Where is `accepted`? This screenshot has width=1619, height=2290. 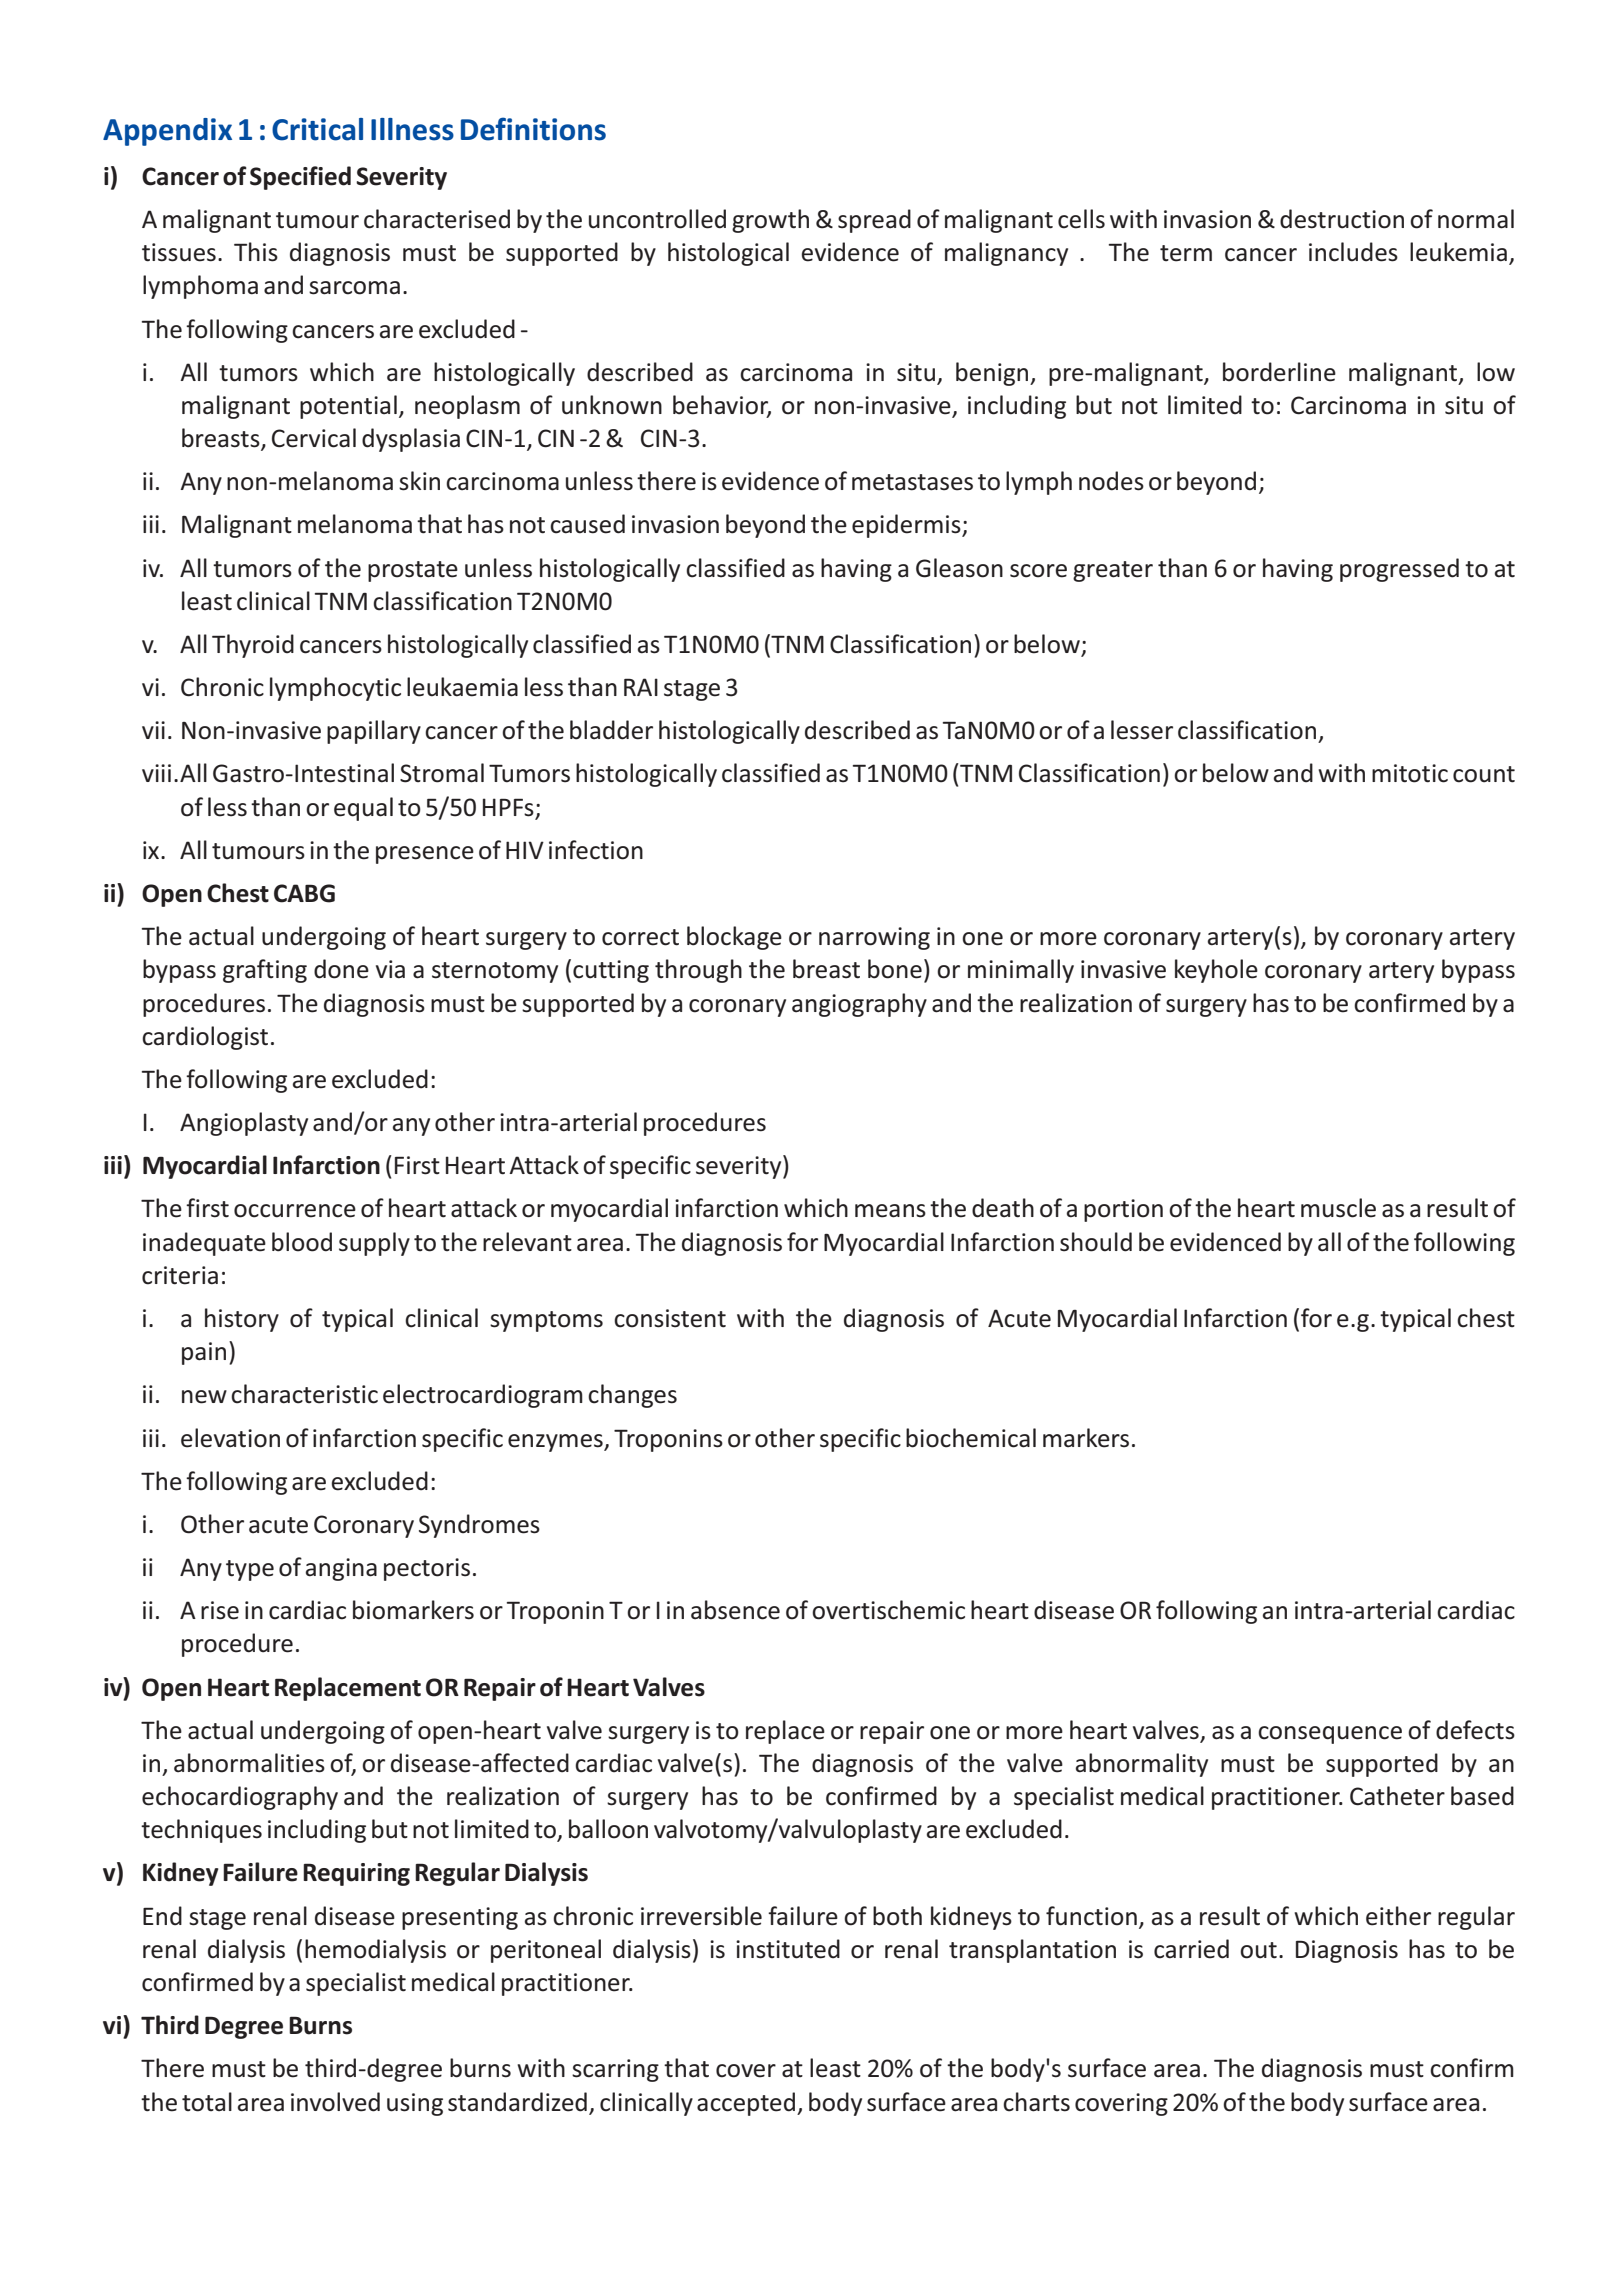
accepted is located at coordinates (746, 2104).
